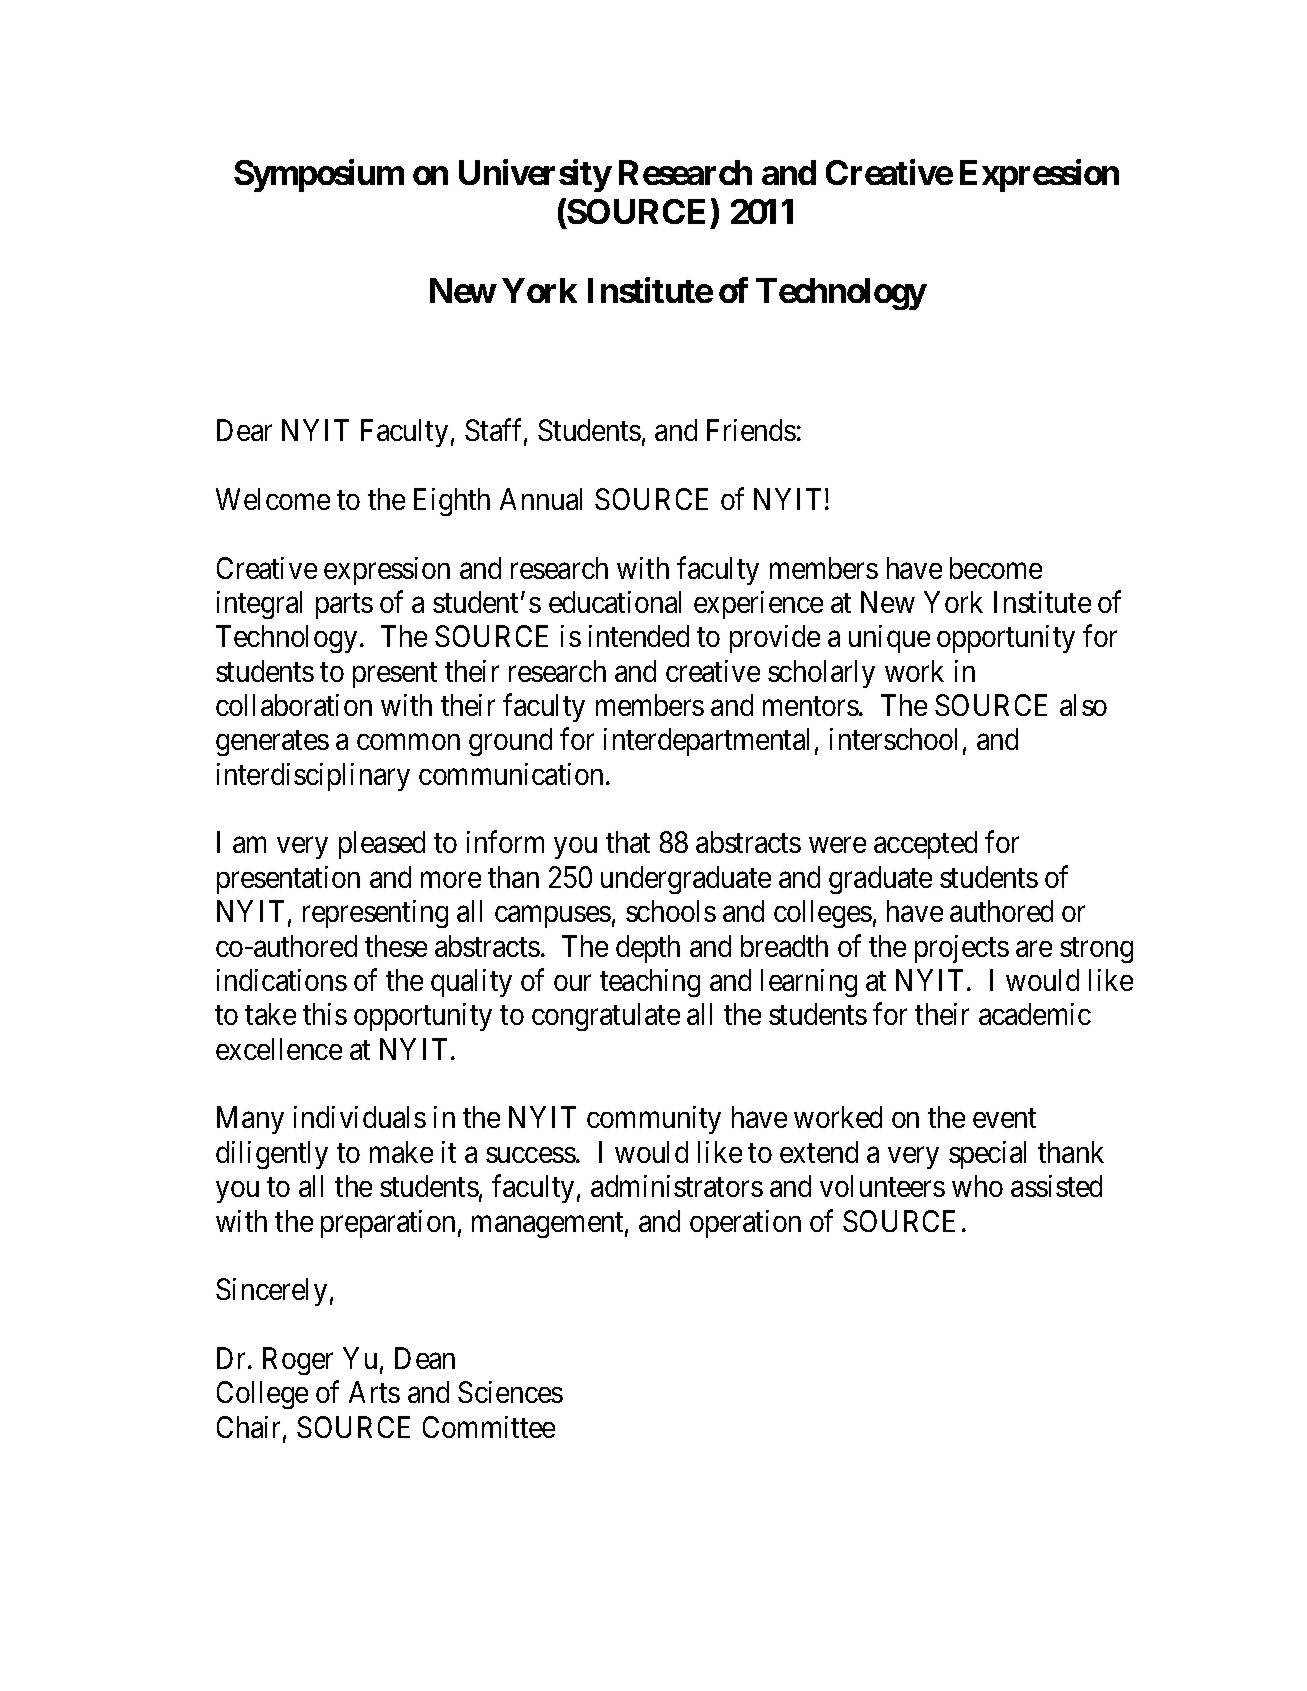 The width and height of the screenshot is (1307, 1691). Describe the element at coordinates (535, 175) in the screenshot. I see `University` at that location.
